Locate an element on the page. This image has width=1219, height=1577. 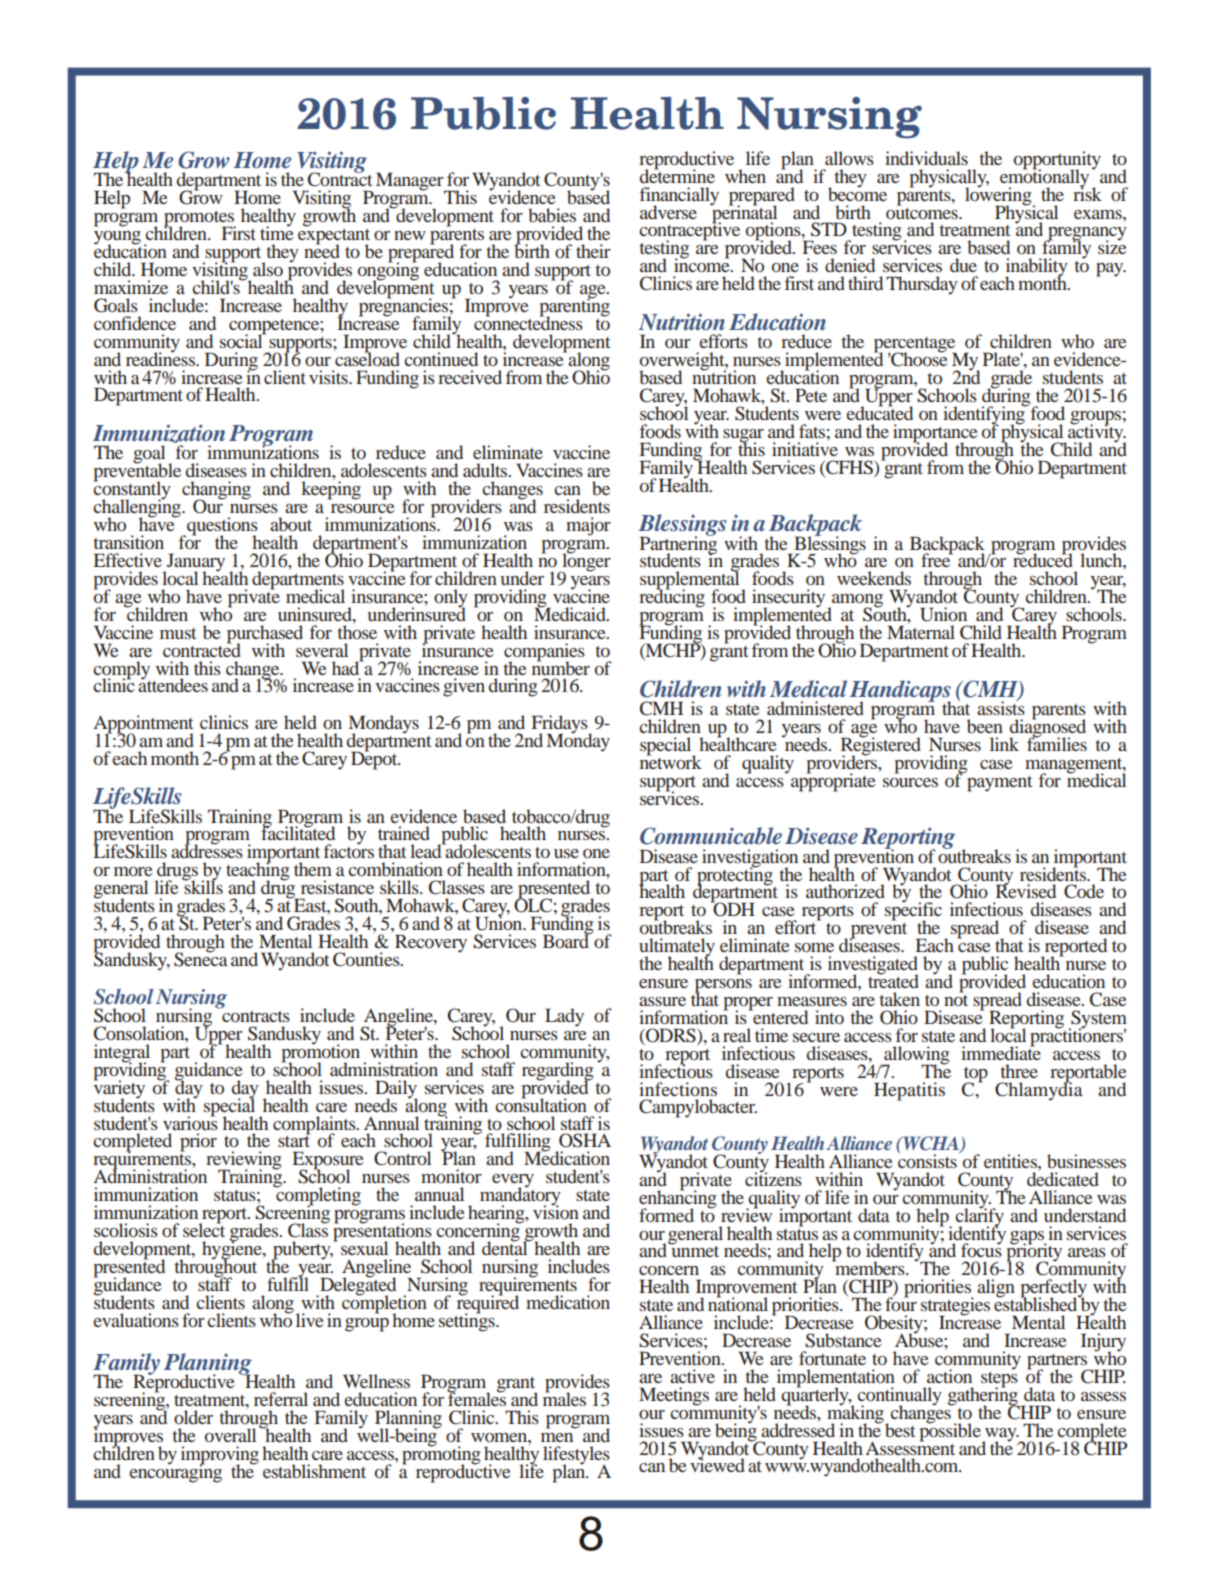
Lady is located at coordinates (564, 1017).
